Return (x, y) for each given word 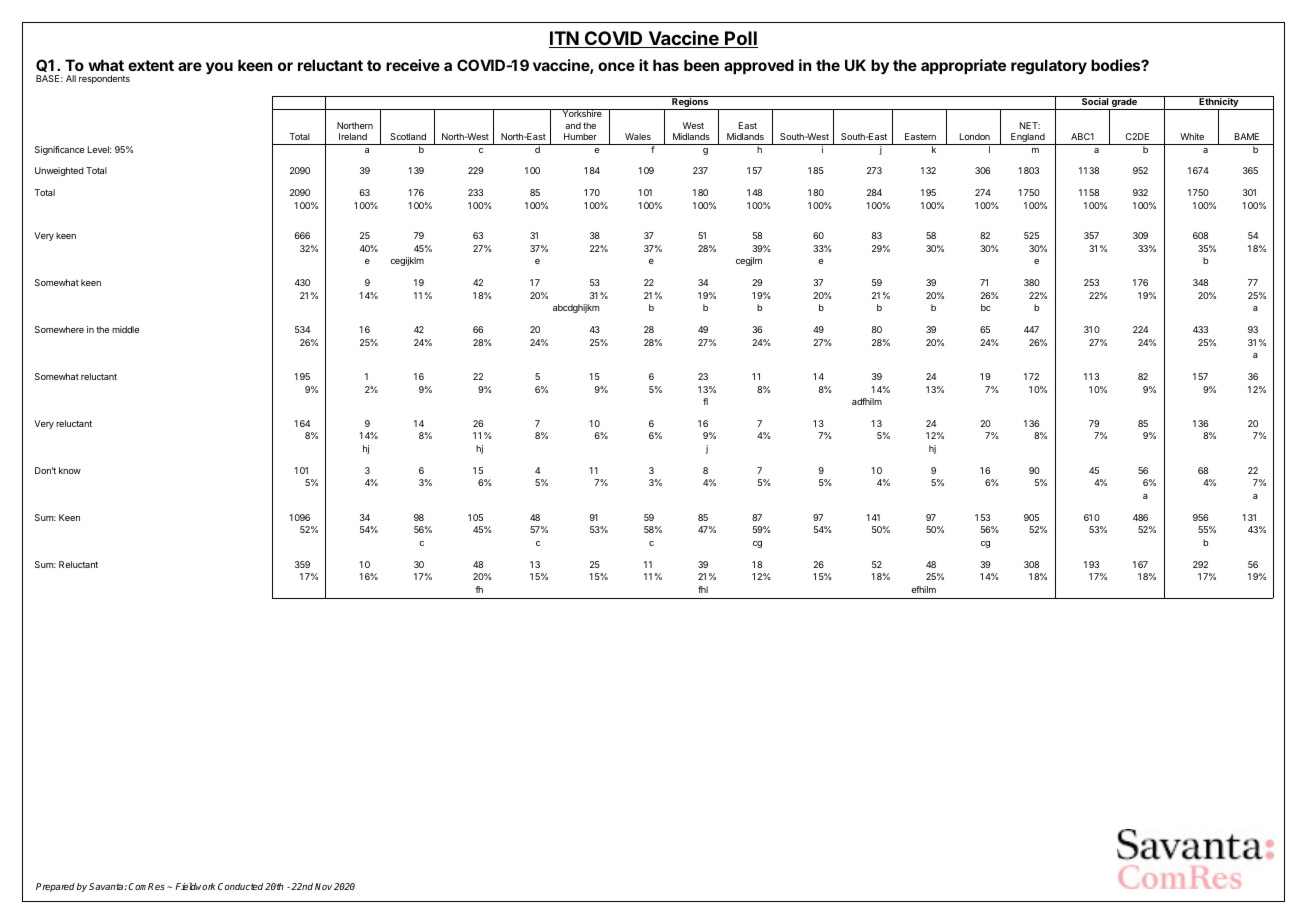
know (70, 470)
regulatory (1049, 67)
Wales (638, 136)
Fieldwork (195, 886)
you (219, 68)
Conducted (240, 886)
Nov (323, 886)
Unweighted (59, 171)
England (1028, 139)
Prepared (55, 887)
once (616, 66)
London (975, 136)
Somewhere (59, 329)
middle (125, 329)
